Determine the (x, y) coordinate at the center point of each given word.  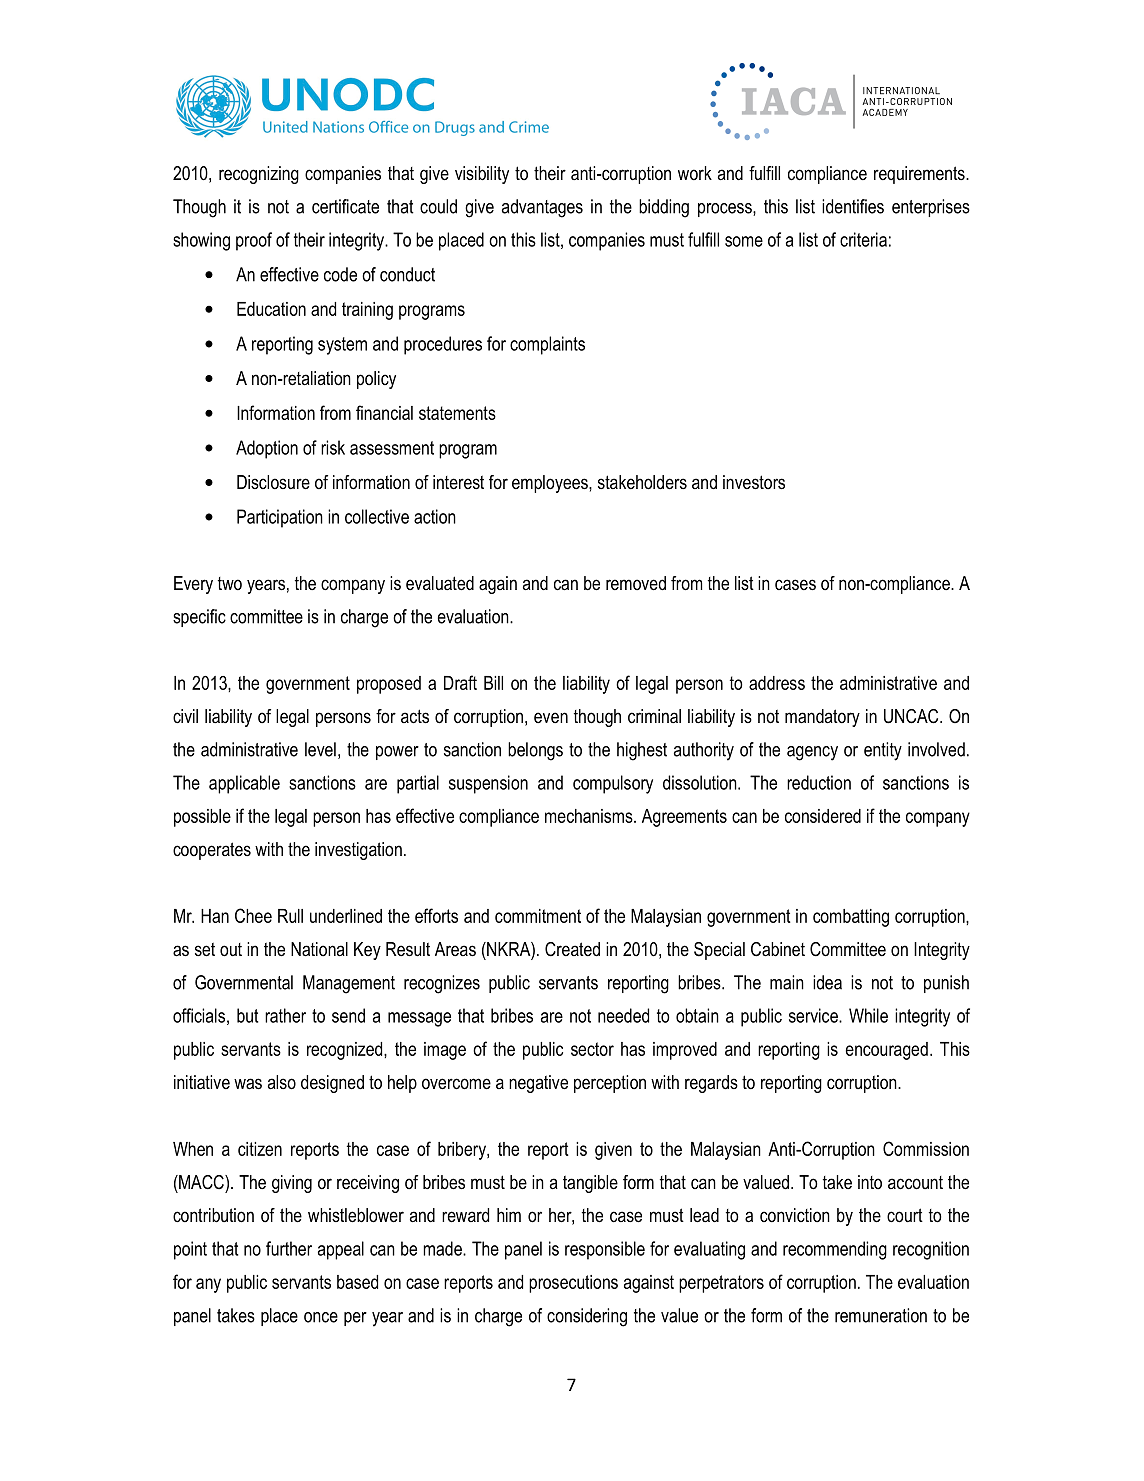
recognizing (259, 175)
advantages (542, 208)
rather (285, 1015)
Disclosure (273, 482)
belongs (535, 751)
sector (592, 1049)
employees (551, 484)
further (289, 1248)
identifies (853, 206)
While (868, 1015)
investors (754, 482)
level (320, 749)
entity (883, 751)
